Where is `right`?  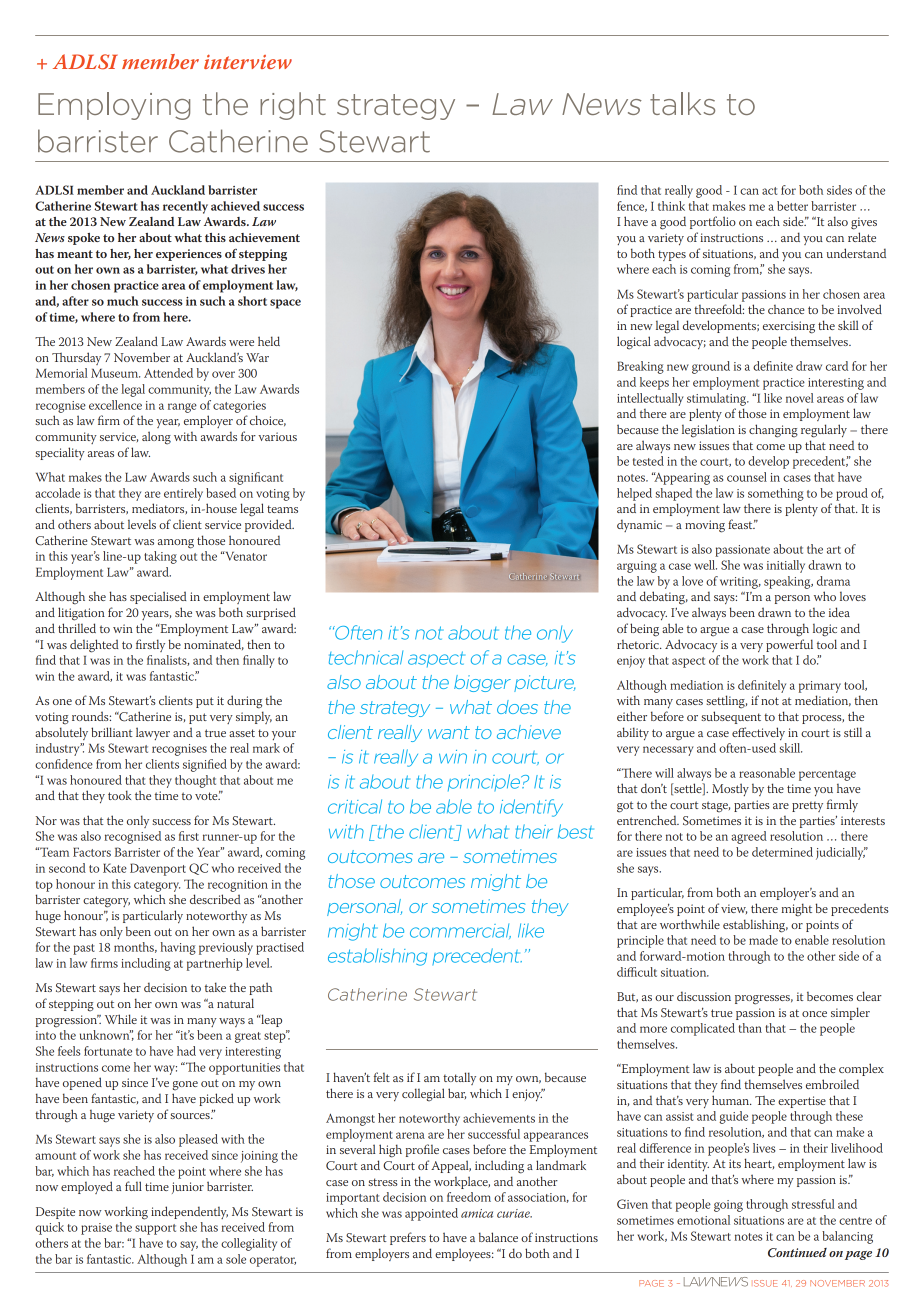 right is located at coordinates (293, 106).
